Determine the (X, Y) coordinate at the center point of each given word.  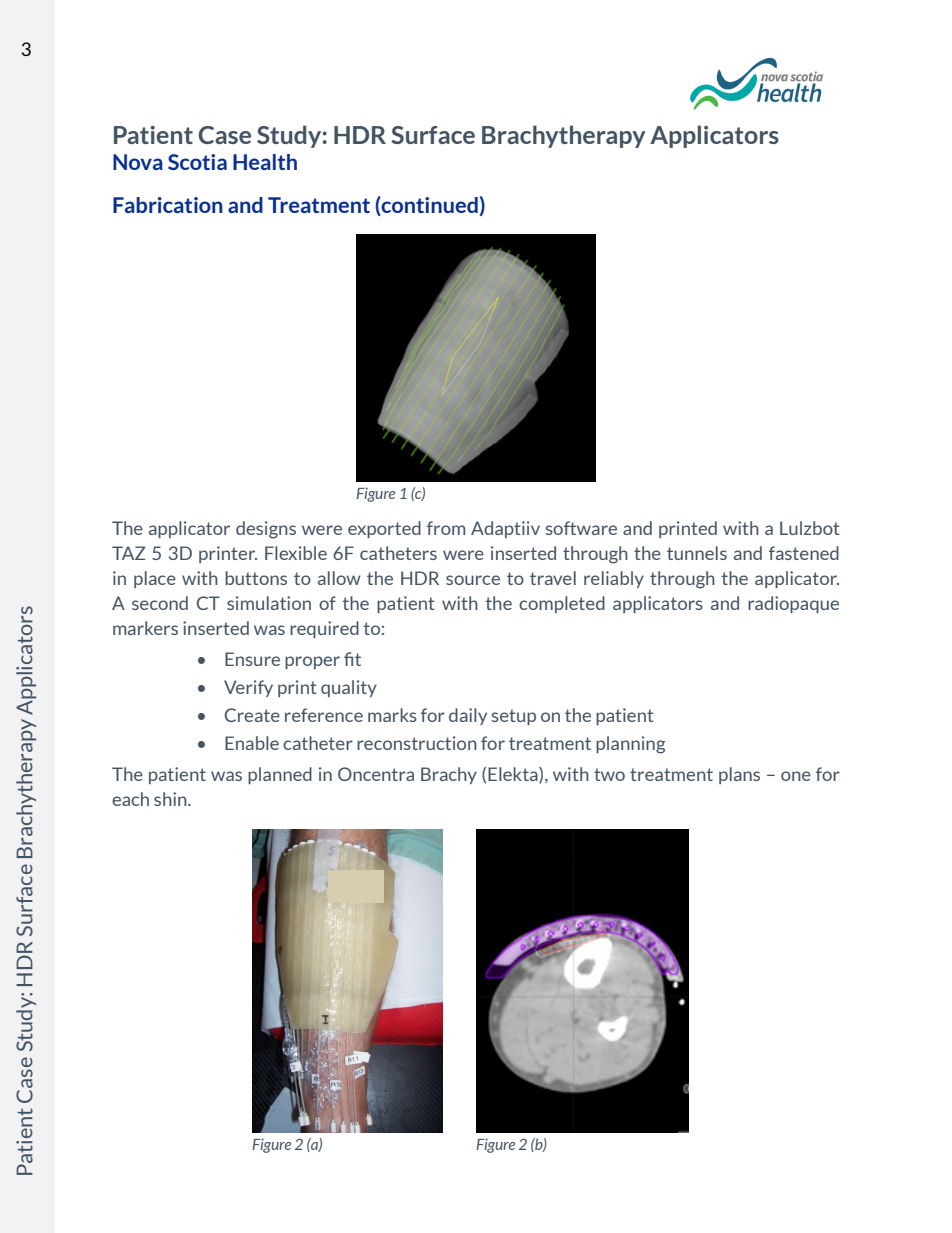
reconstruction (417, 743)
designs (266, 530)
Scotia (197, 162)
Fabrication (168, 205)
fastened (804, 553)
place (155, 579)
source (473, 580)
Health (265, 162)
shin (171, 799)
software (581, 528)
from (446, 528)
